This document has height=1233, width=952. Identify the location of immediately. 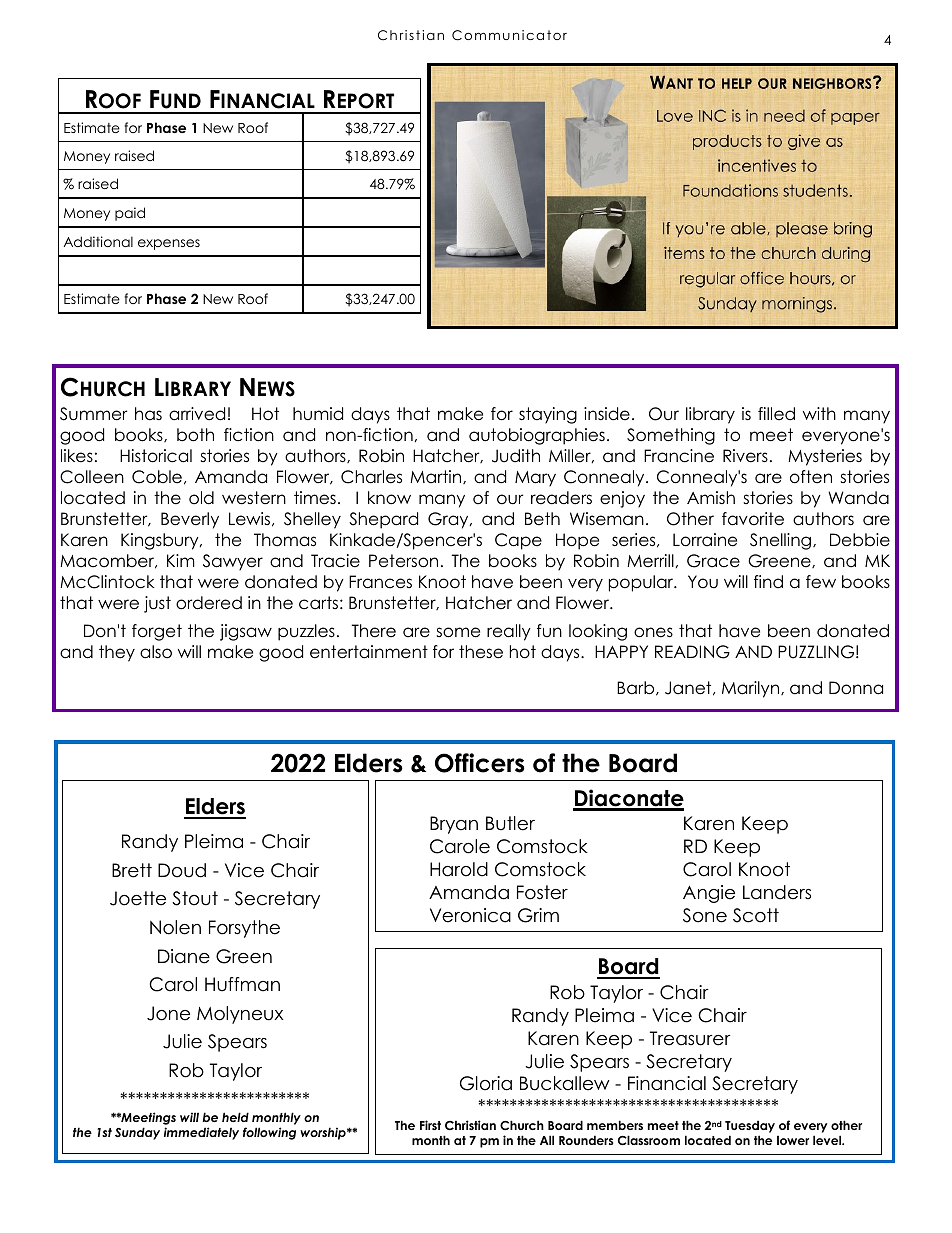
(201, 1133).
